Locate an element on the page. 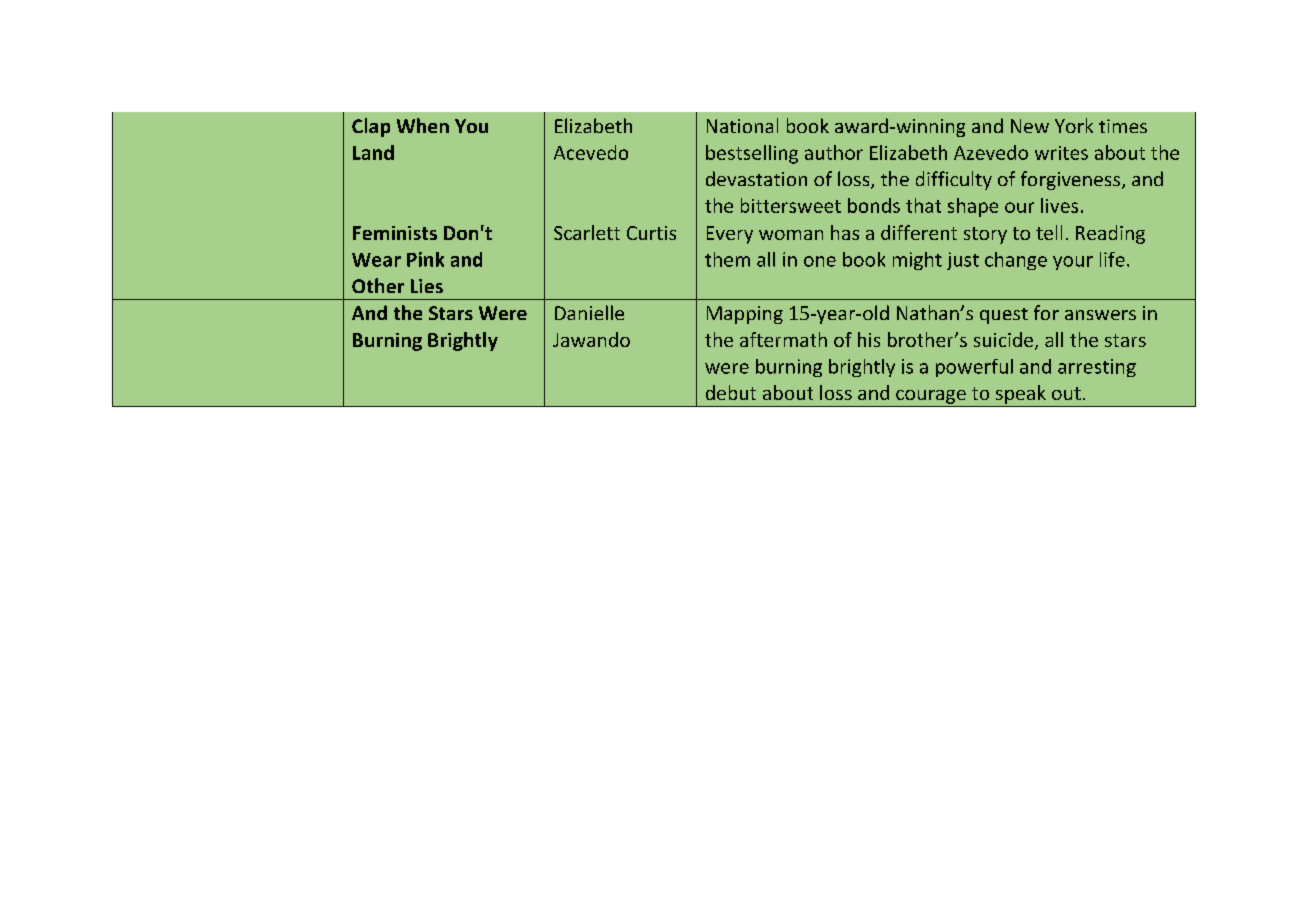 This page has width=1308, height=924. debut is located at coordinates (731, 392).
